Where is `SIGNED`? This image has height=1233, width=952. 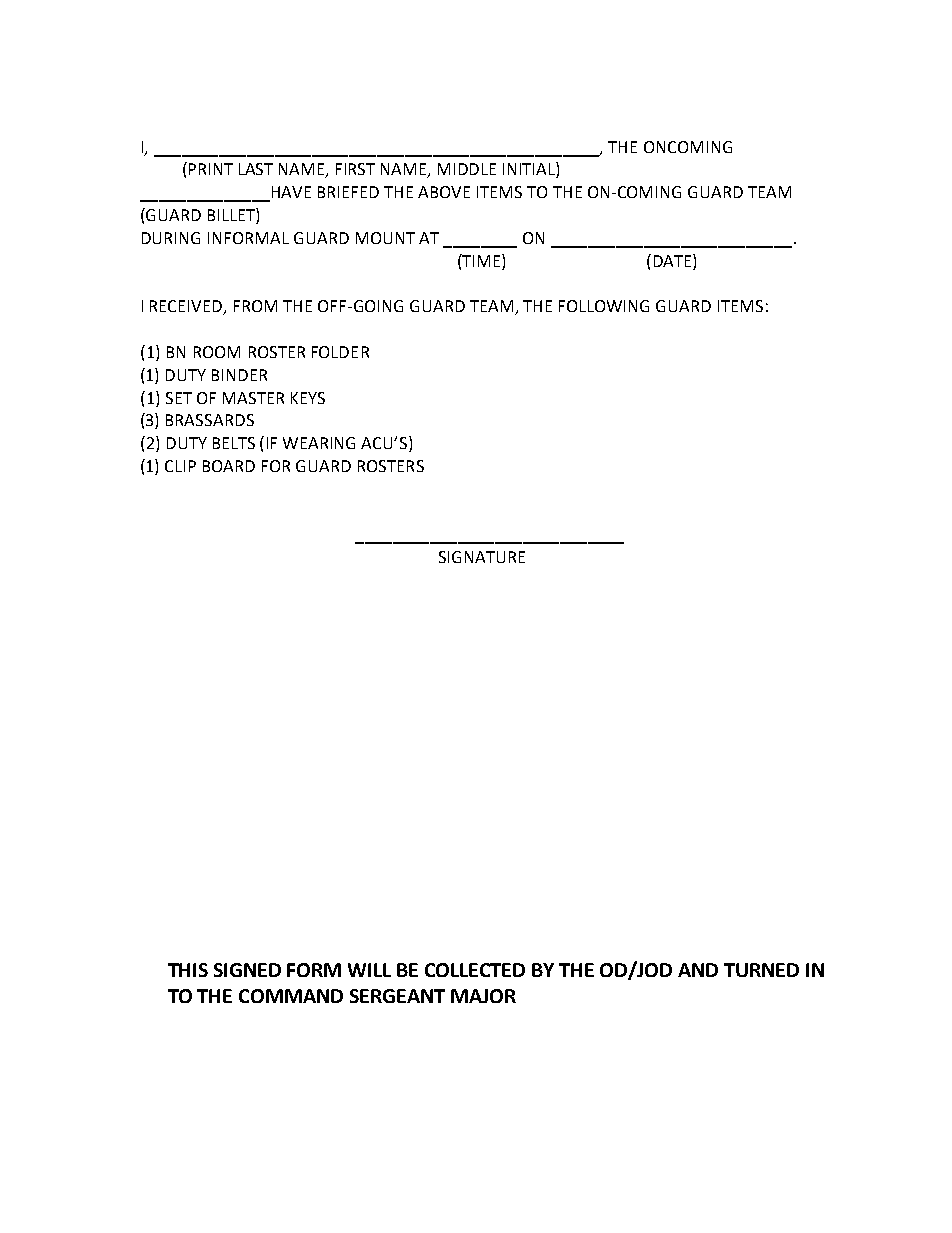 SIGNED is located at coordinates (247, 970).
